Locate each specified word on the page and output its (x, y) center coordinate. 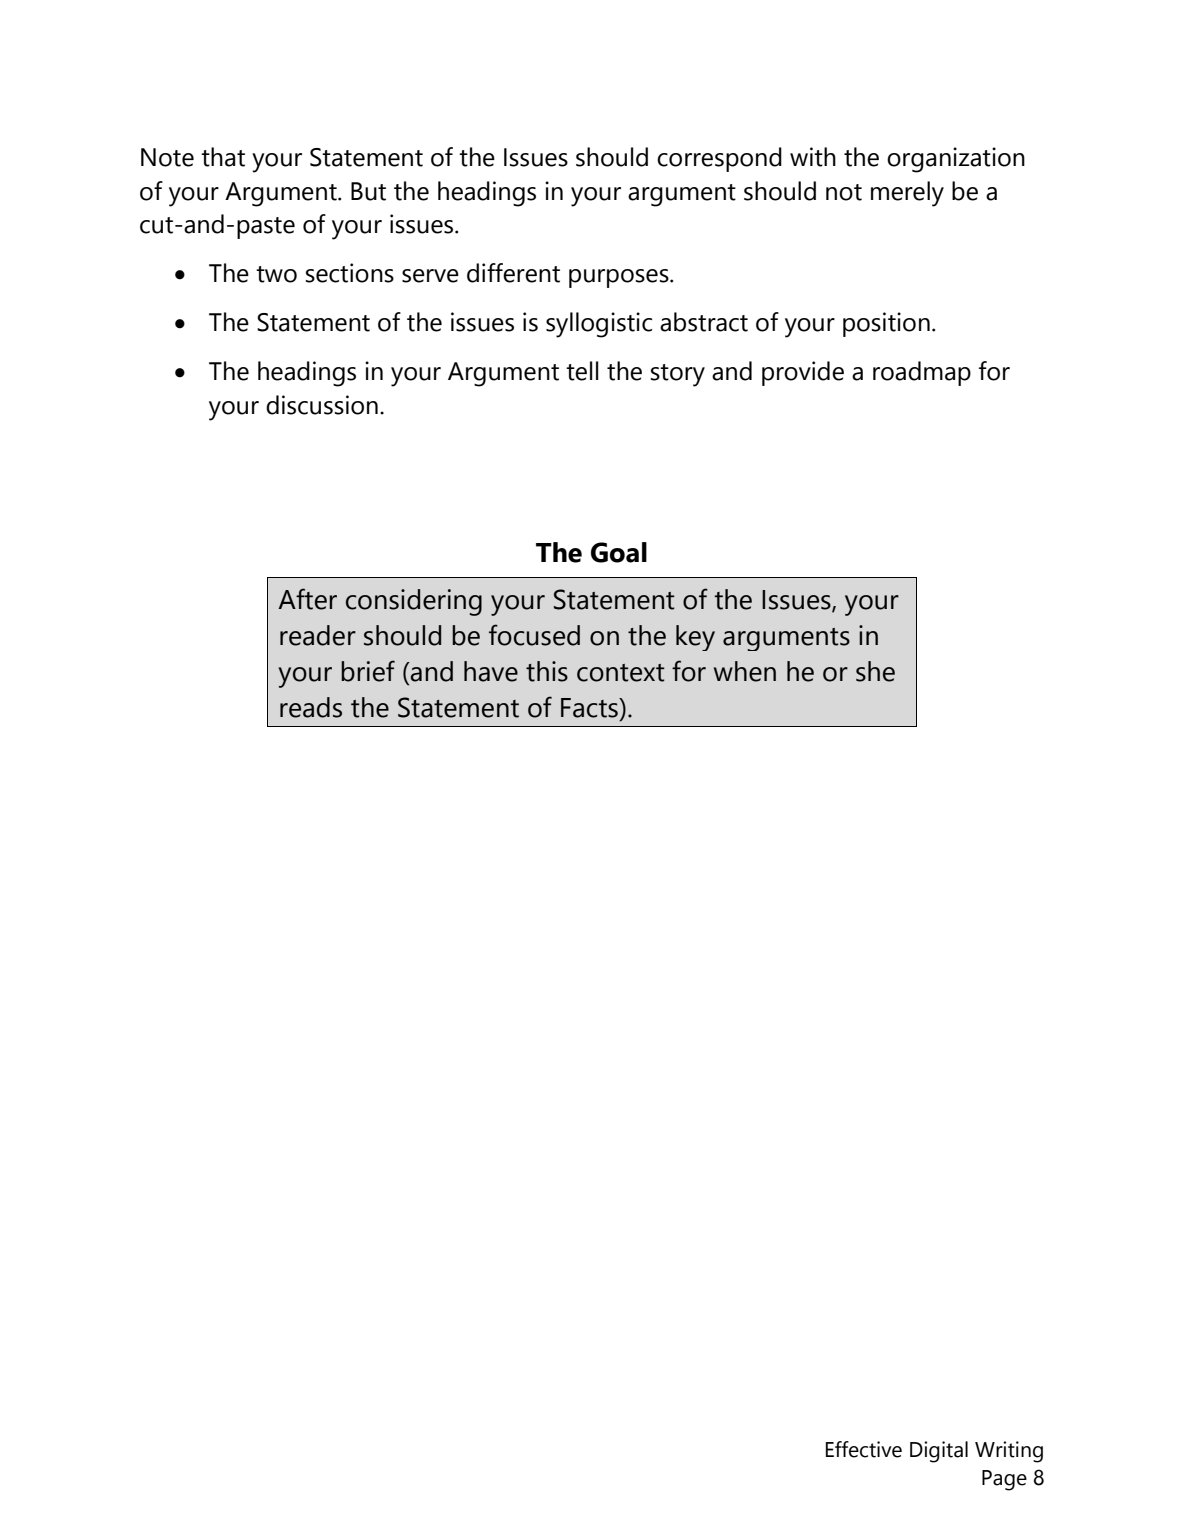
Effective (864, 1449)
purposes (620, 278)
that (223, 157)
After (307, 599)
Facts (590, 708)
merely (907, 194)
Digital (939, 1452)
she (875, 671)
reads (311, 707)
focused (534, 635)
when (745, 671)
